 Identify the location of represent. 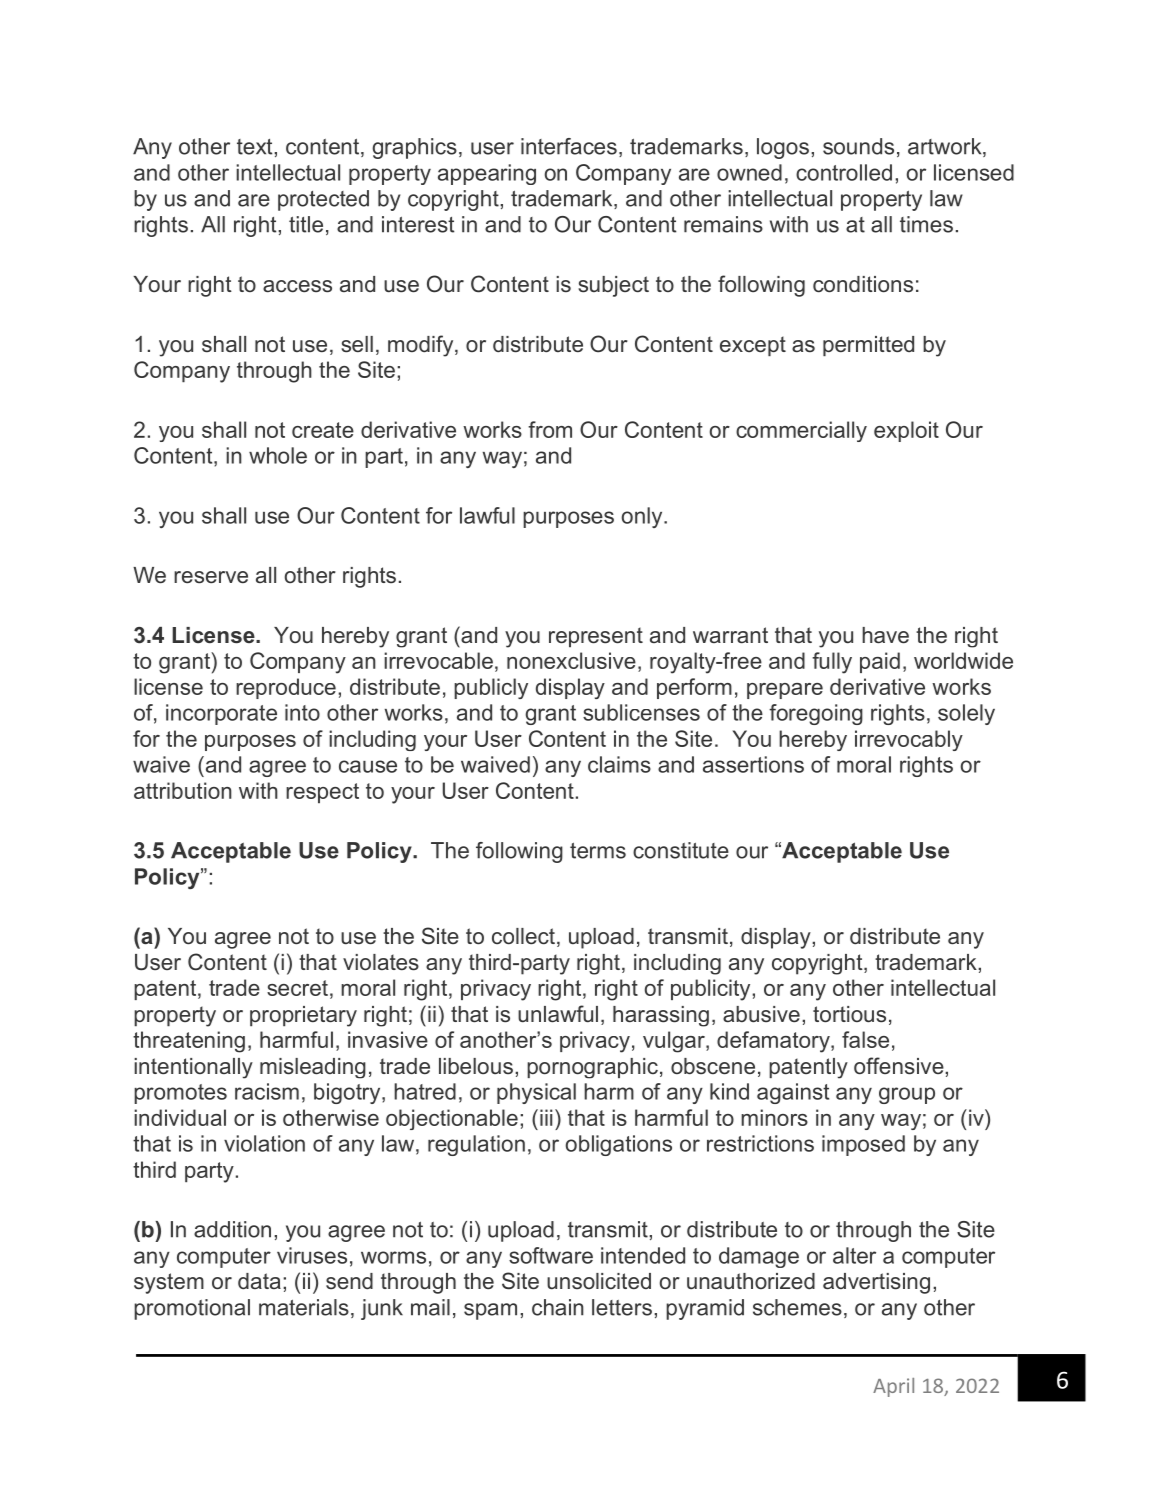
(596, 637).
